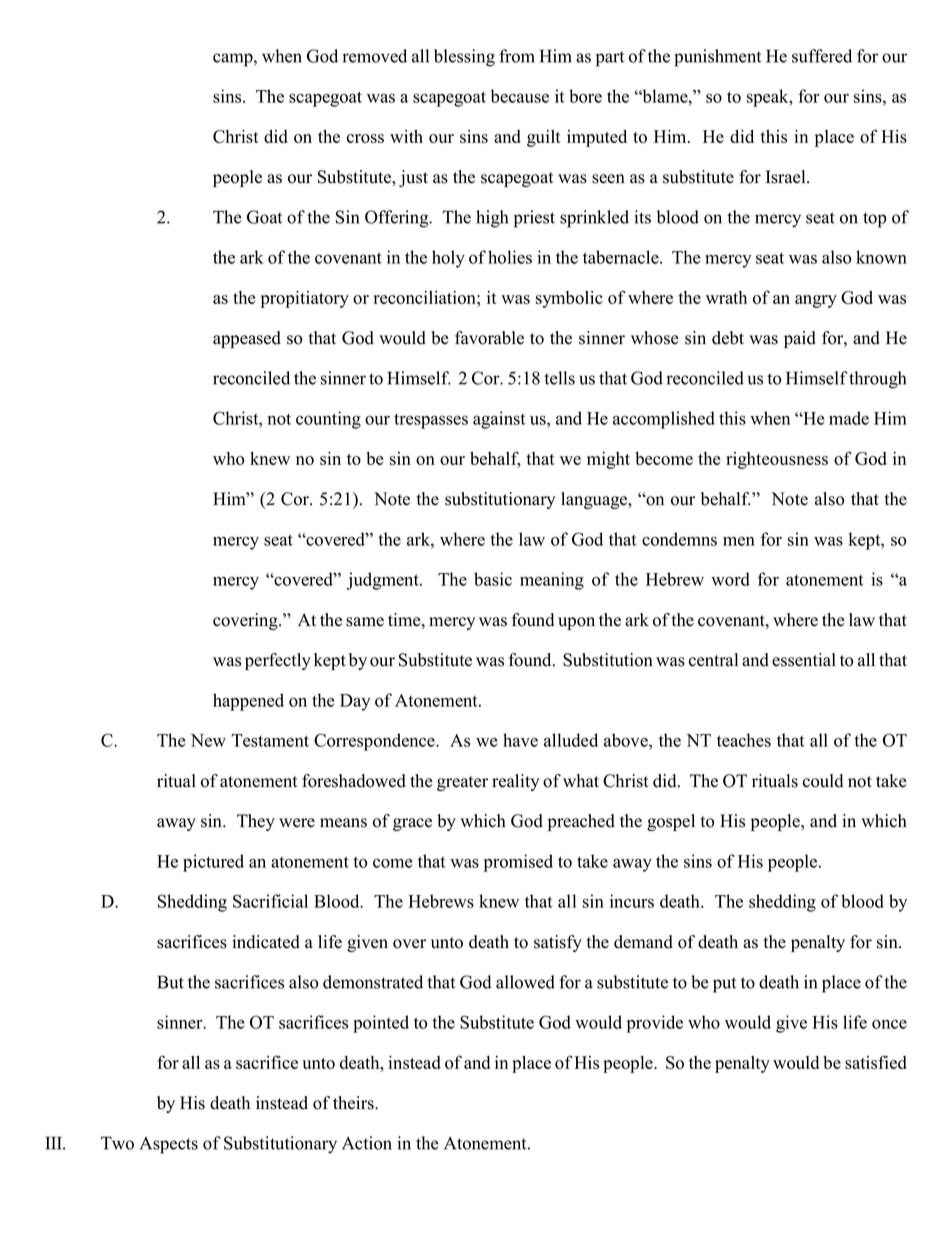 The width and height of the page is (952, 1233). What do you see at coordinates (520, 96) in the page?
I see `because` at bounding box center [520, 96].
